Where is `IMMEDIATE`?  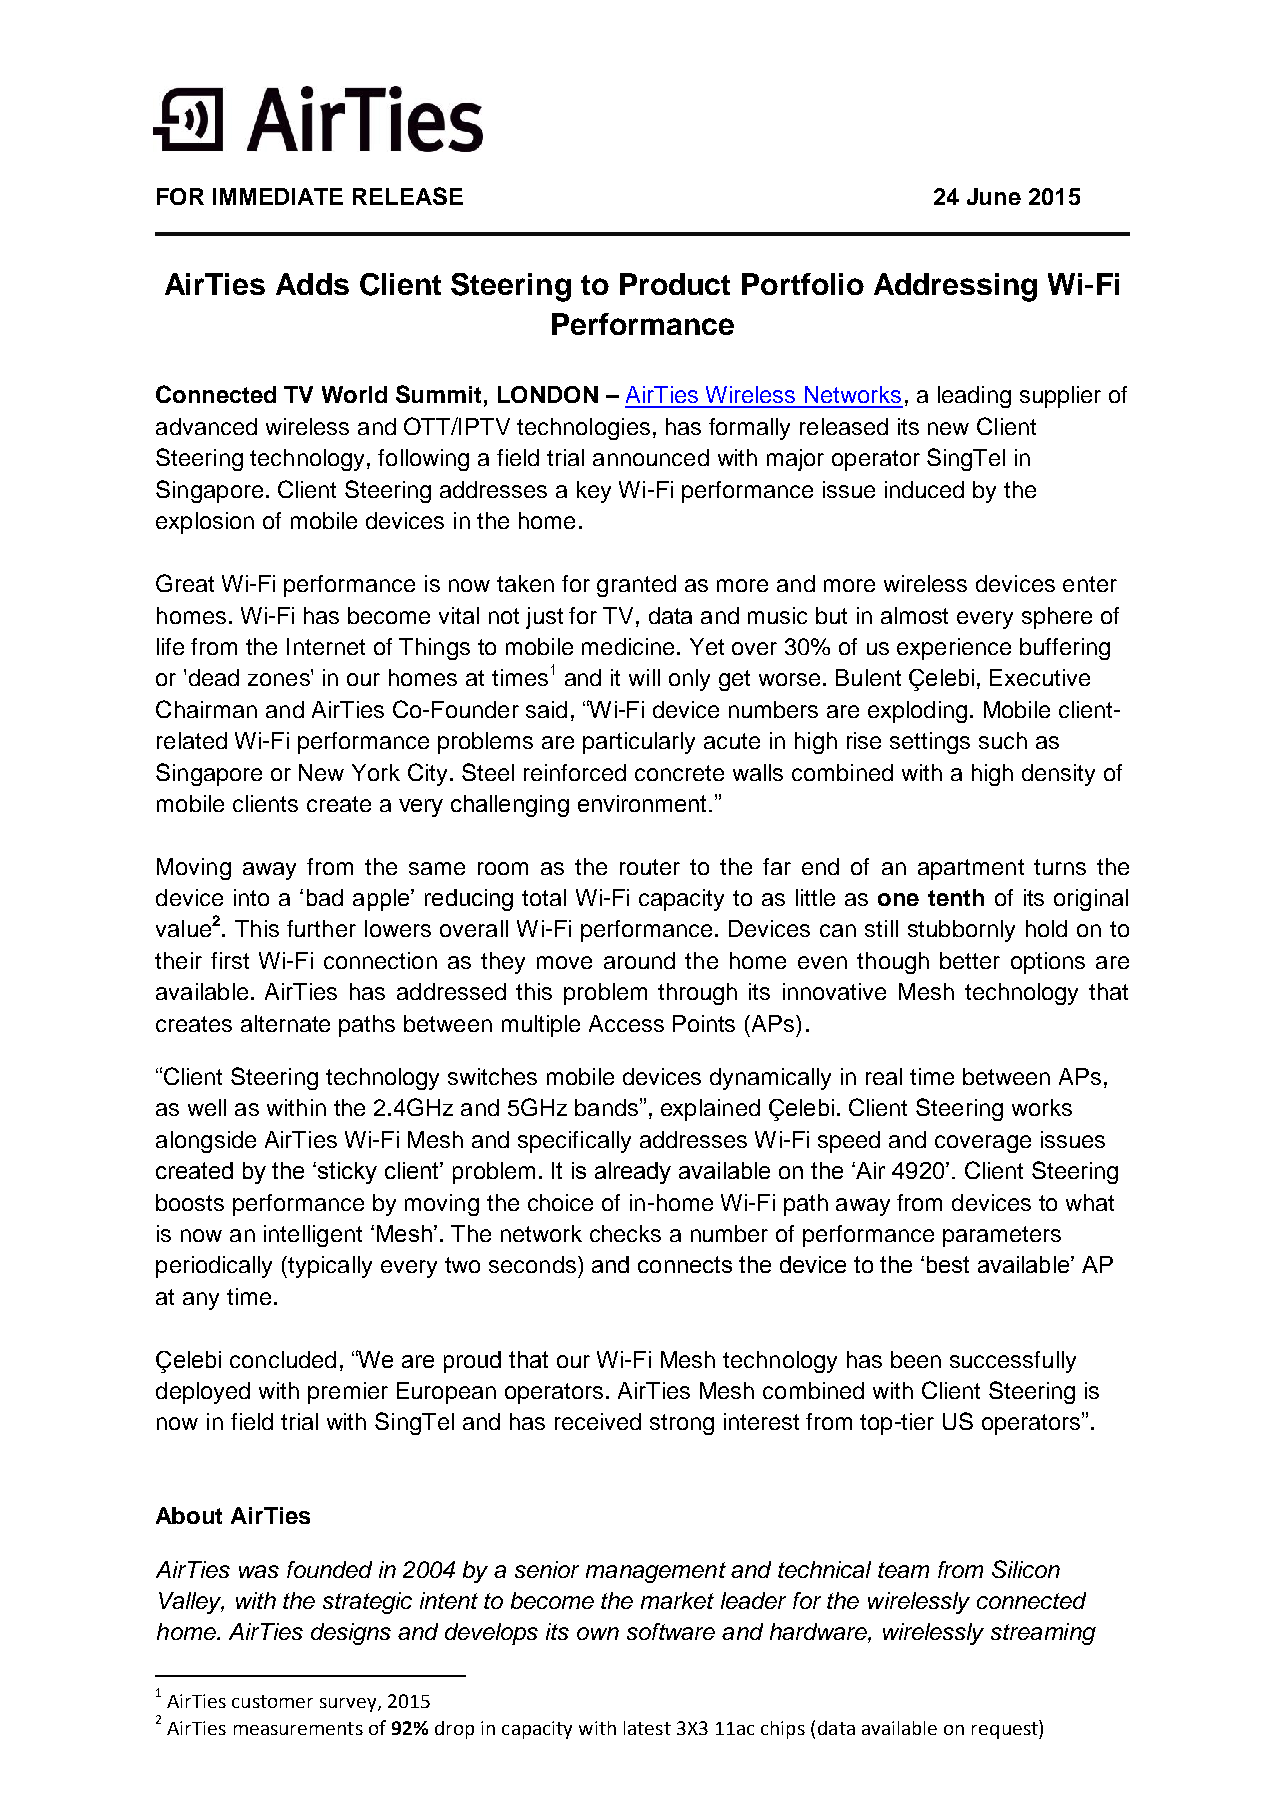
IMMEDIATE is located at coordinates (278, 196).
